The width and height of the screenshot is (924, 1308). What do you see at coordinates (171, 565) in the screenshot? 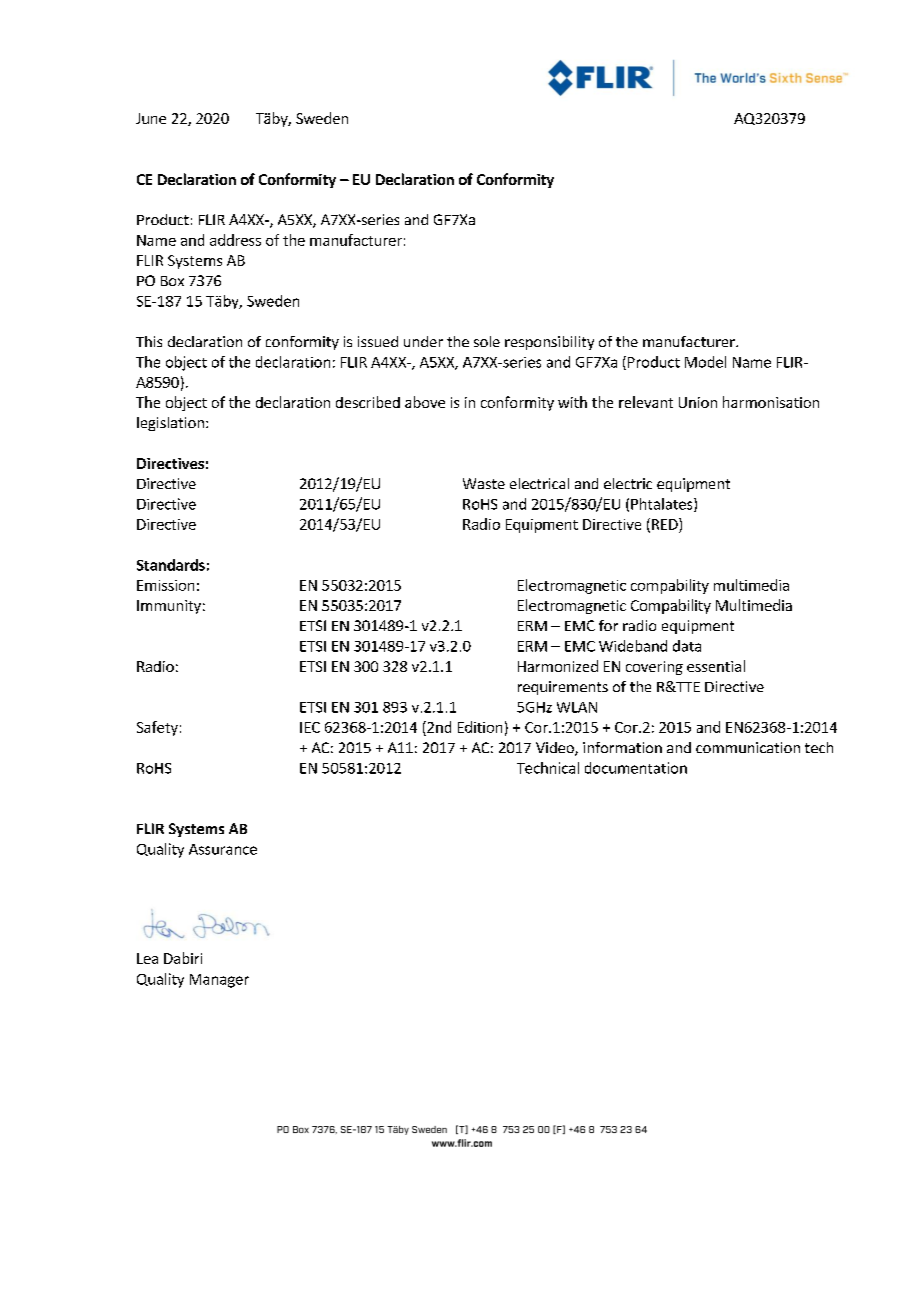
I see `Standards` at bounding box center [171, 565].
